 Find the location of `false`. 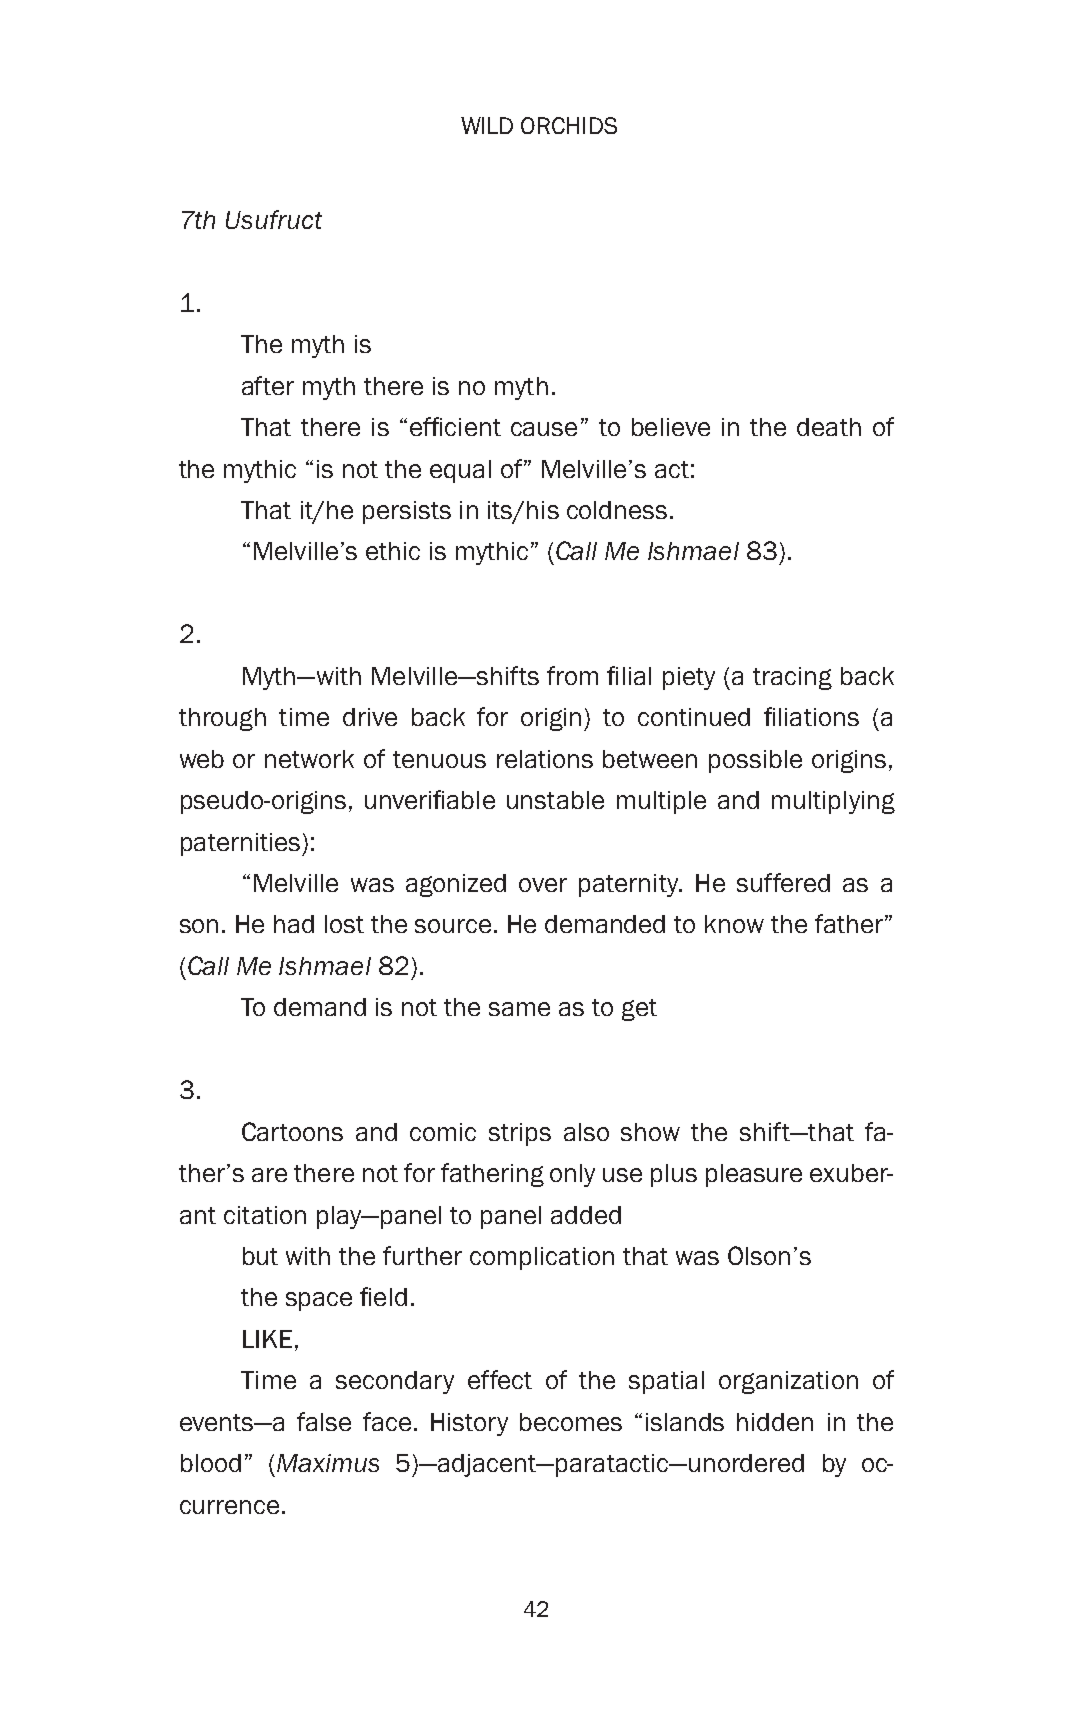

false is located at coordinates (324, 1421).
